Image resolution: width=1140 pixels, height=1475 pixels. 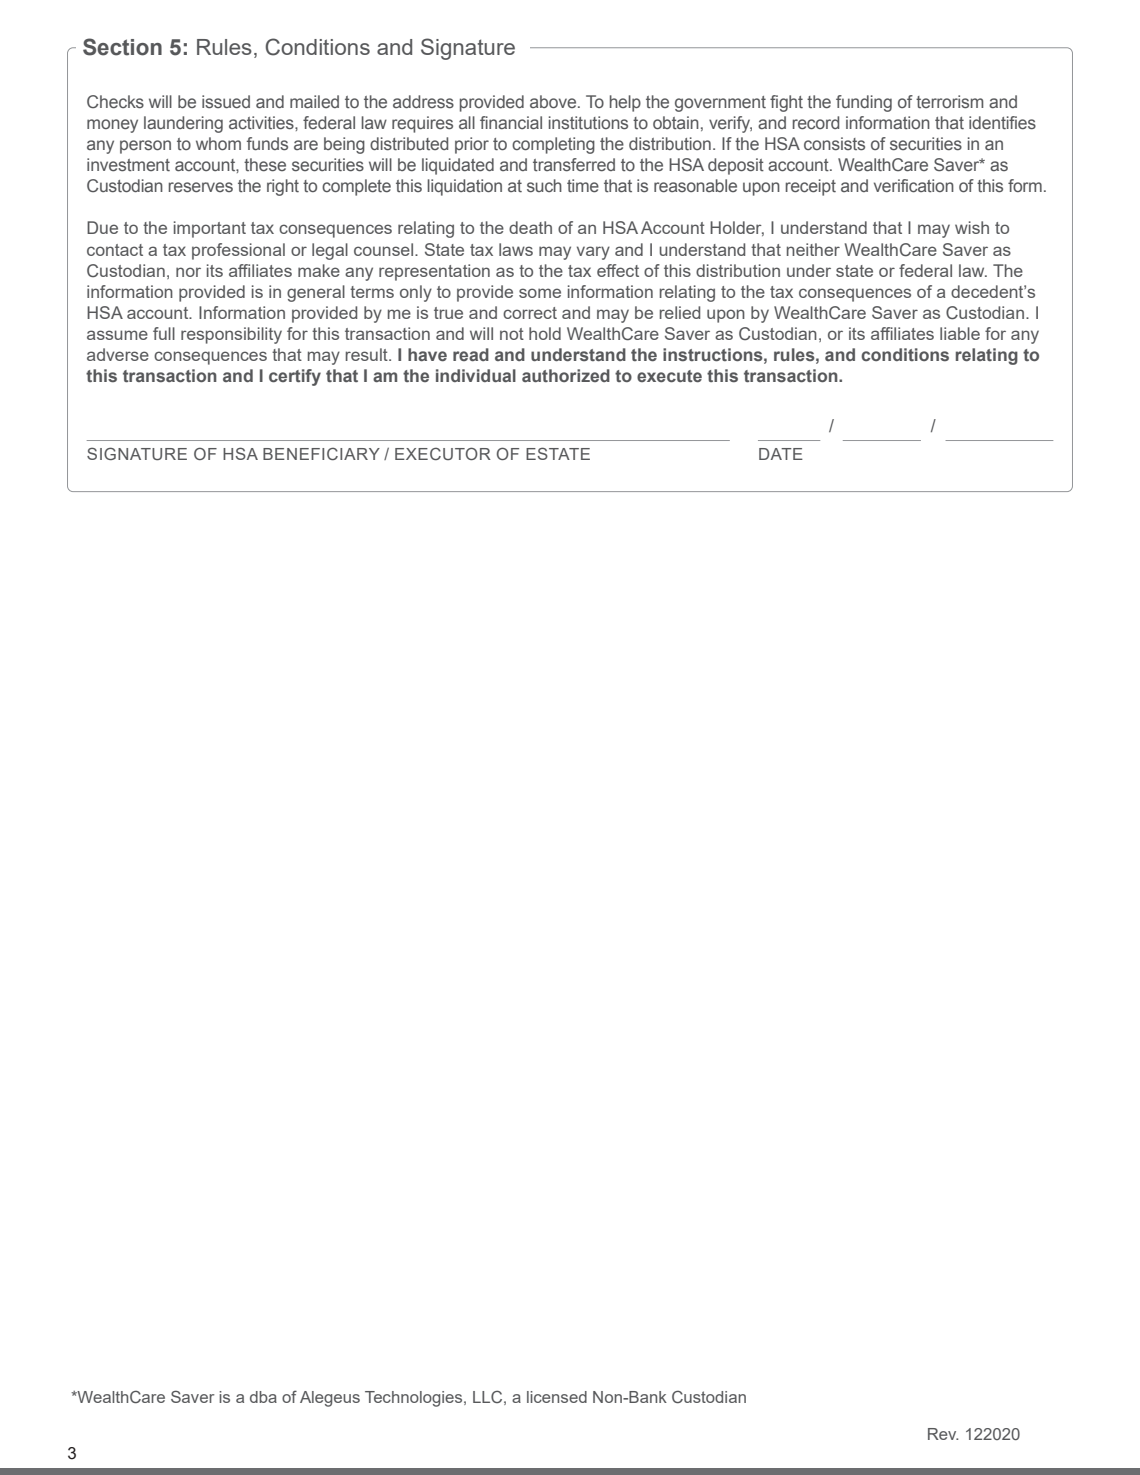 What do you see at coordinates (557, 1397) in the screenshot?
I see `licensed` at bounding box center [557, 1397].
